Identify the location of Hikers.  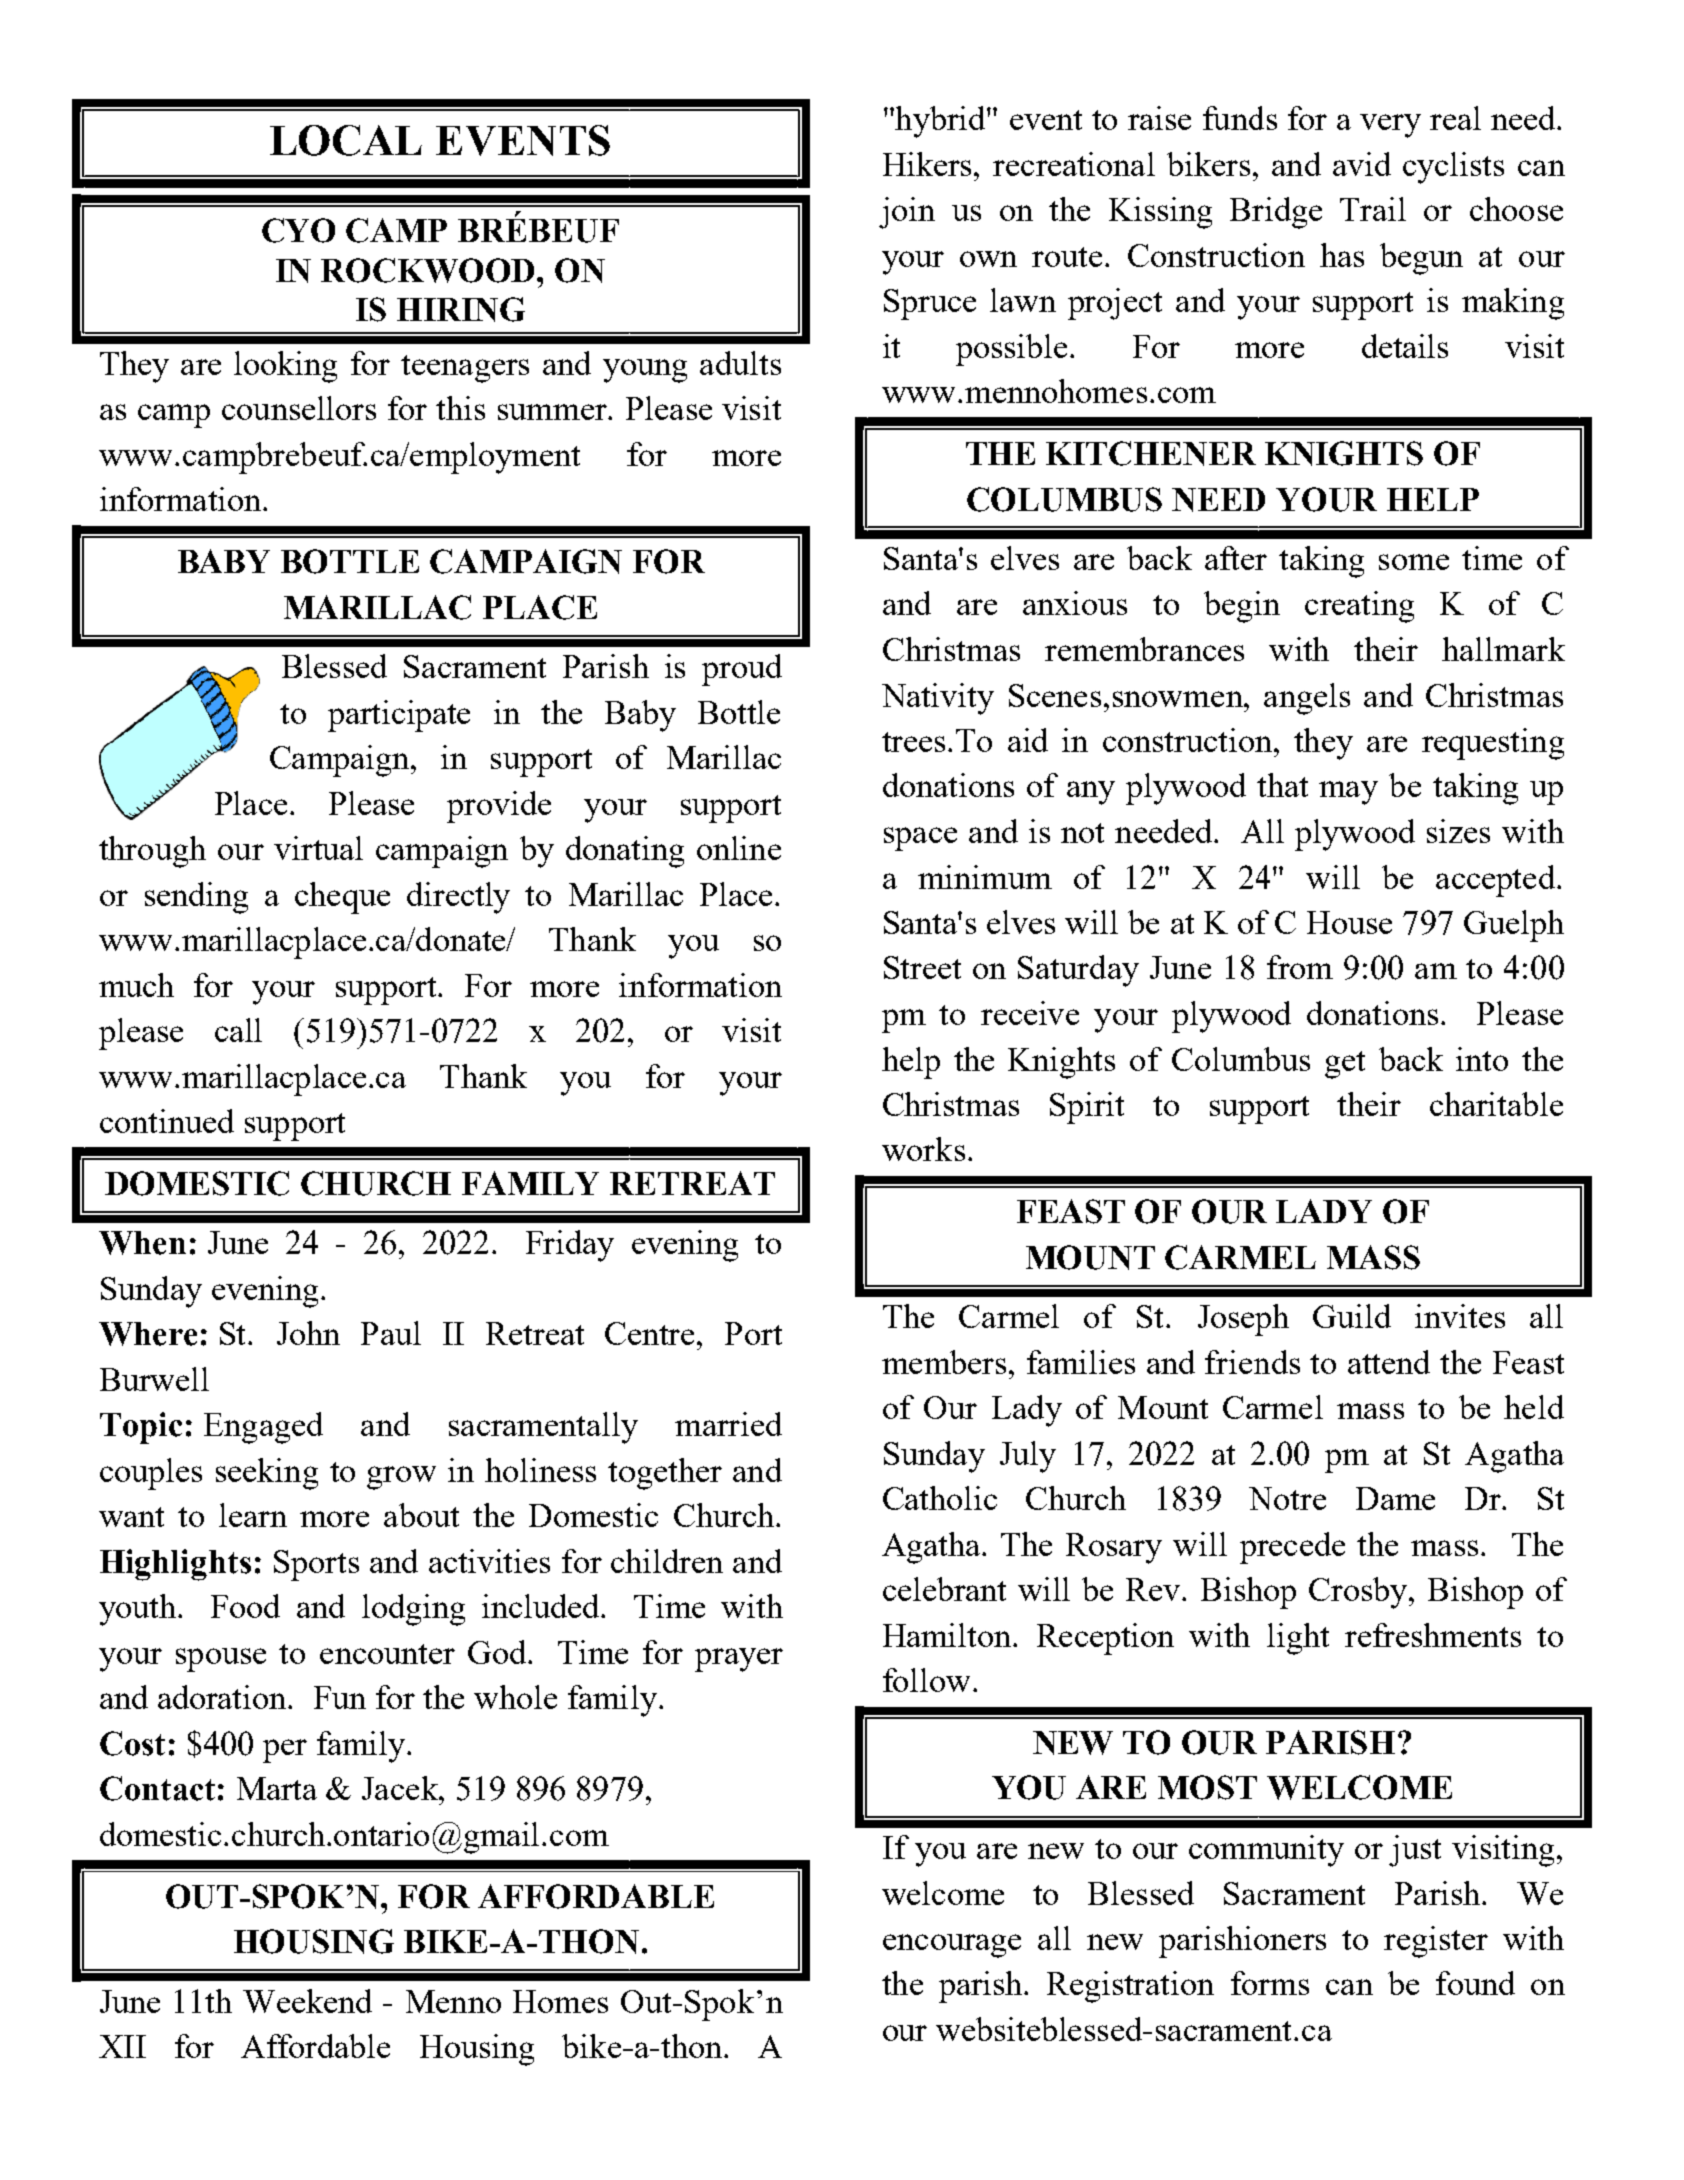
(929, 164).
